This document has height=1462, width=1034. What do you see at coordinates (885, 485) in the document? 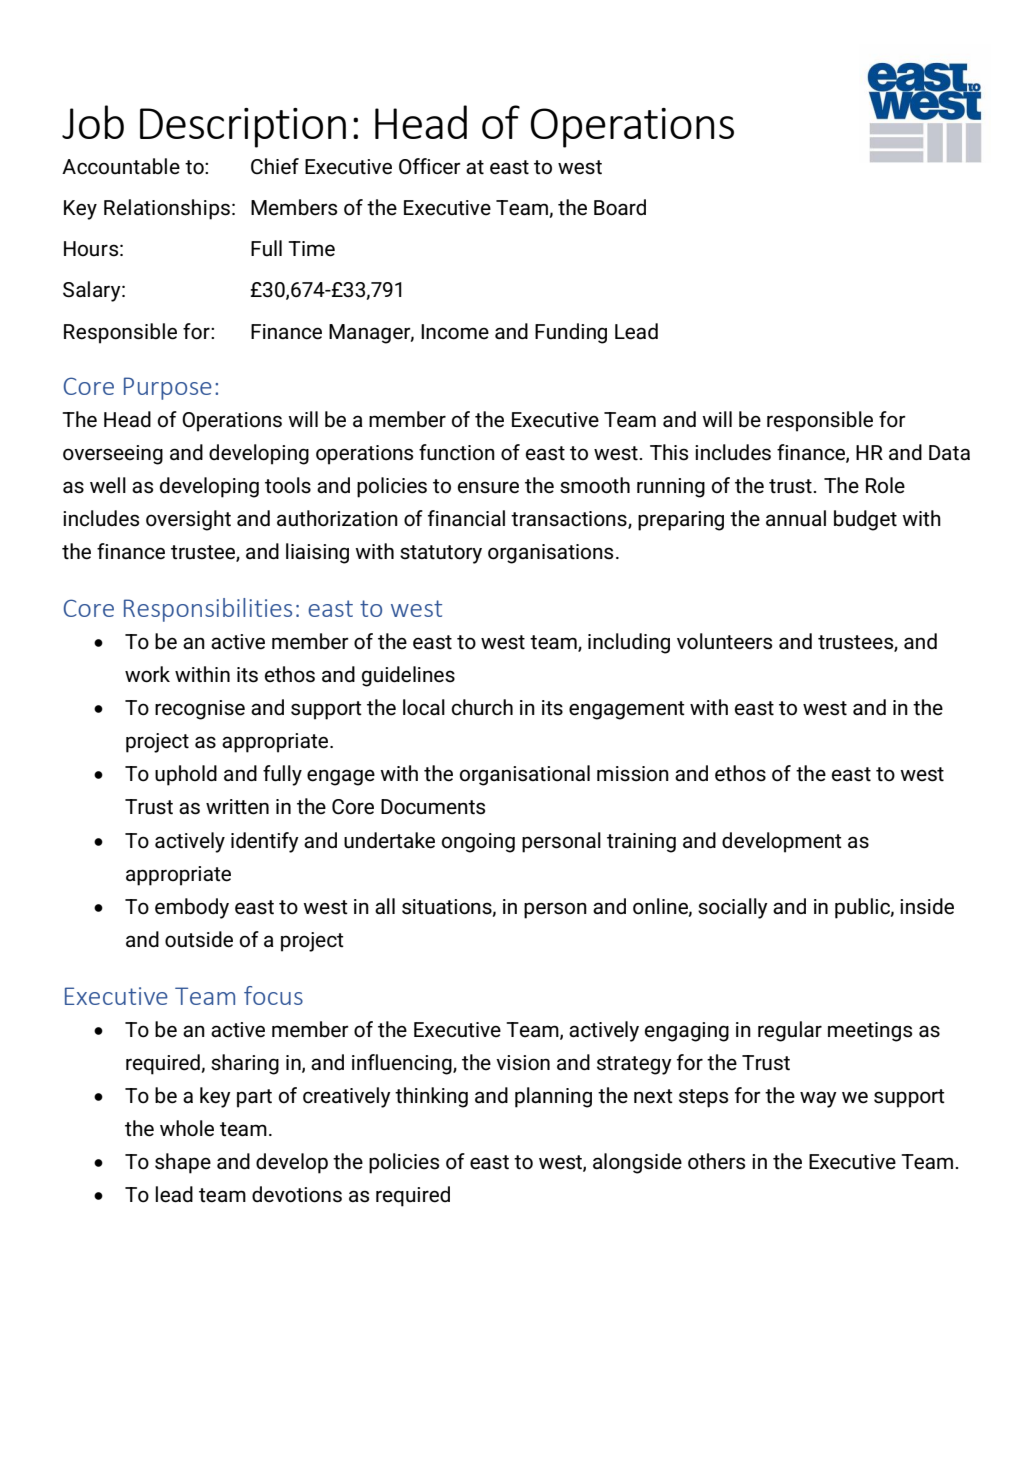
I see `Role` at bounding box center [885, 485].
